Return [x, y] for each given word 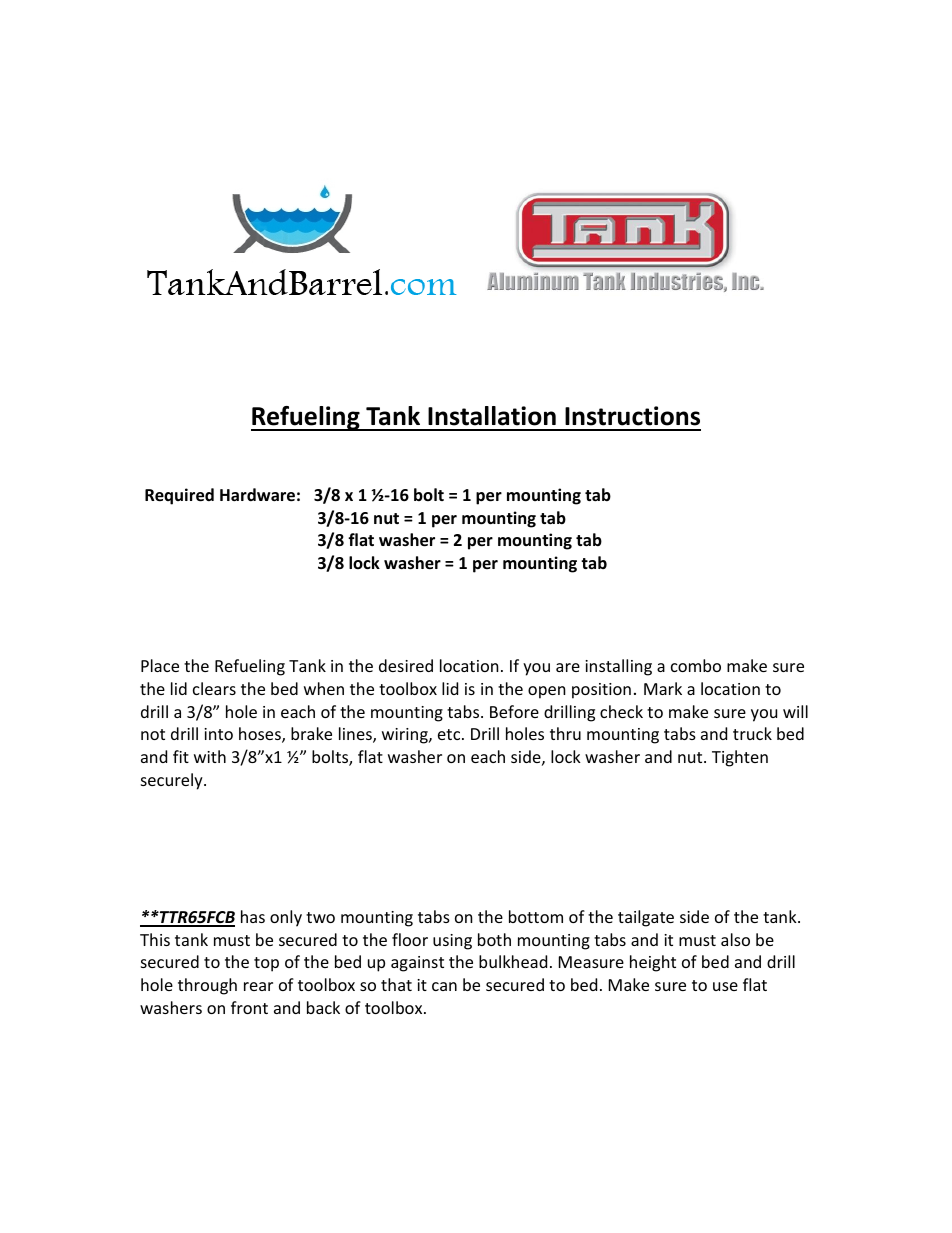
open [547, 692]
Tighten [740, 758]
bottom [536, 916]
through [207, 986]
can [444, 986]
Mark [663, 688]
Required [179, 496]
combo [696, 665]
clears [214, 688]
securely [173, 781]
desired [406, 665]
